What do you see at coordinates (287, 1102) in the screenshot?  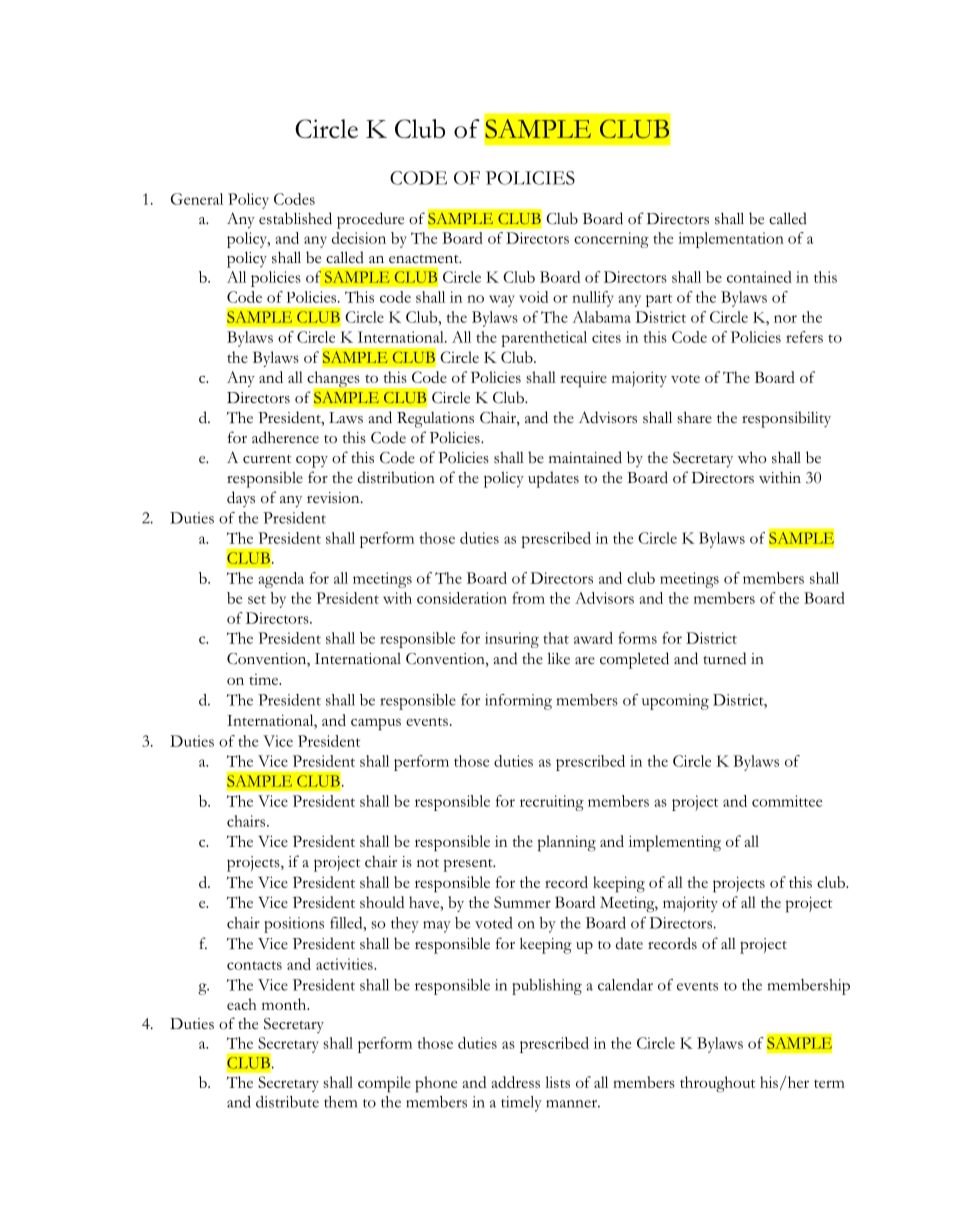 I see `distribute` at bounding box center [287, 1102].
